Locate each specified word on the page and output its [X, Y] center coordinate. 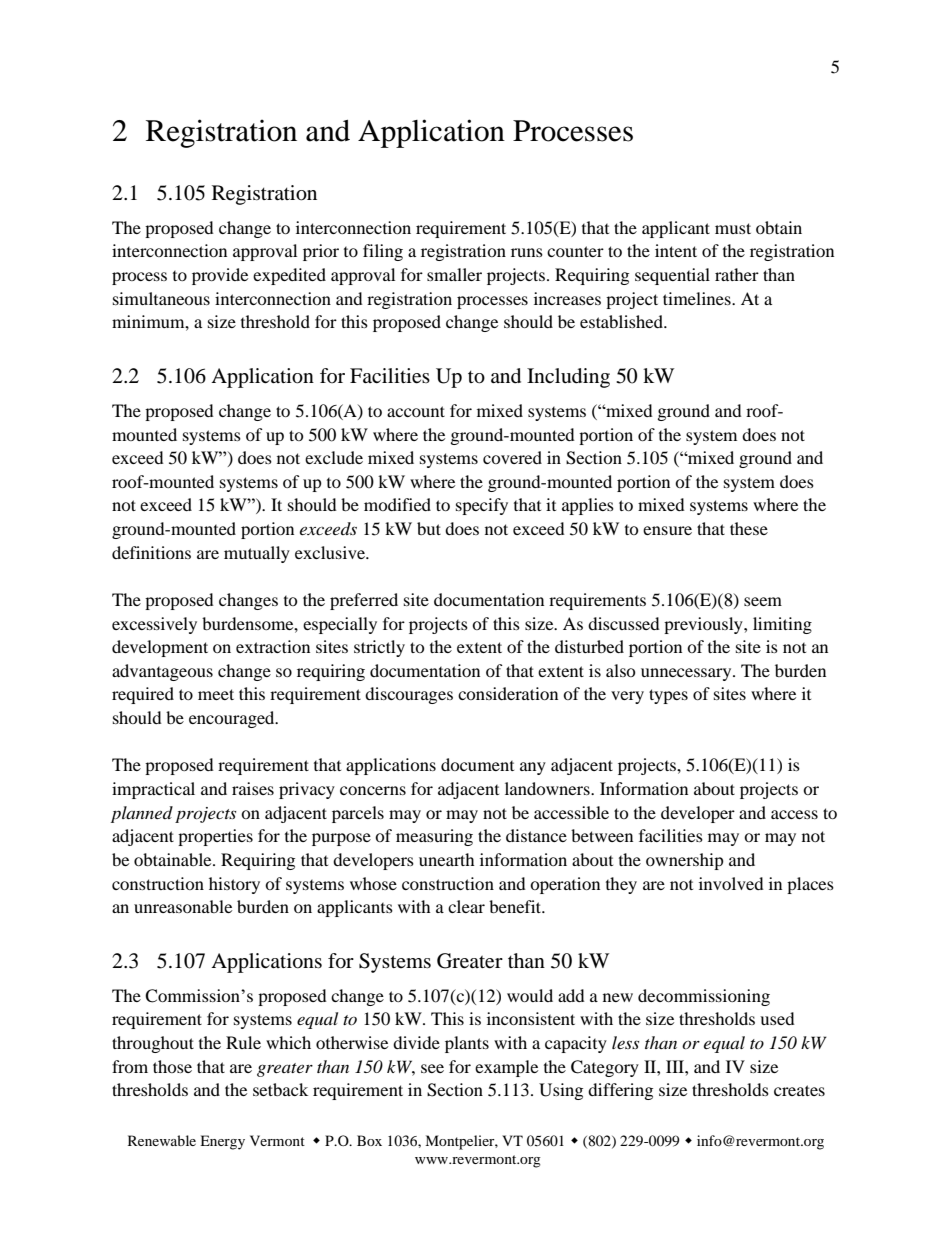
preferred [364, 601]
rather [737, 274]
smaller [454, 274]
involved [731, 883]
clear [466, 906]
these [749, 528]
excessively [154, 625]
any [533, 768]
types [668, 696]
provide [220, 276]
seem [763, 601]
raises [253, 788]
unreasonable [183, 906]
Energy [222, 1142]
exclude [334, 457]
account [416, 411]
